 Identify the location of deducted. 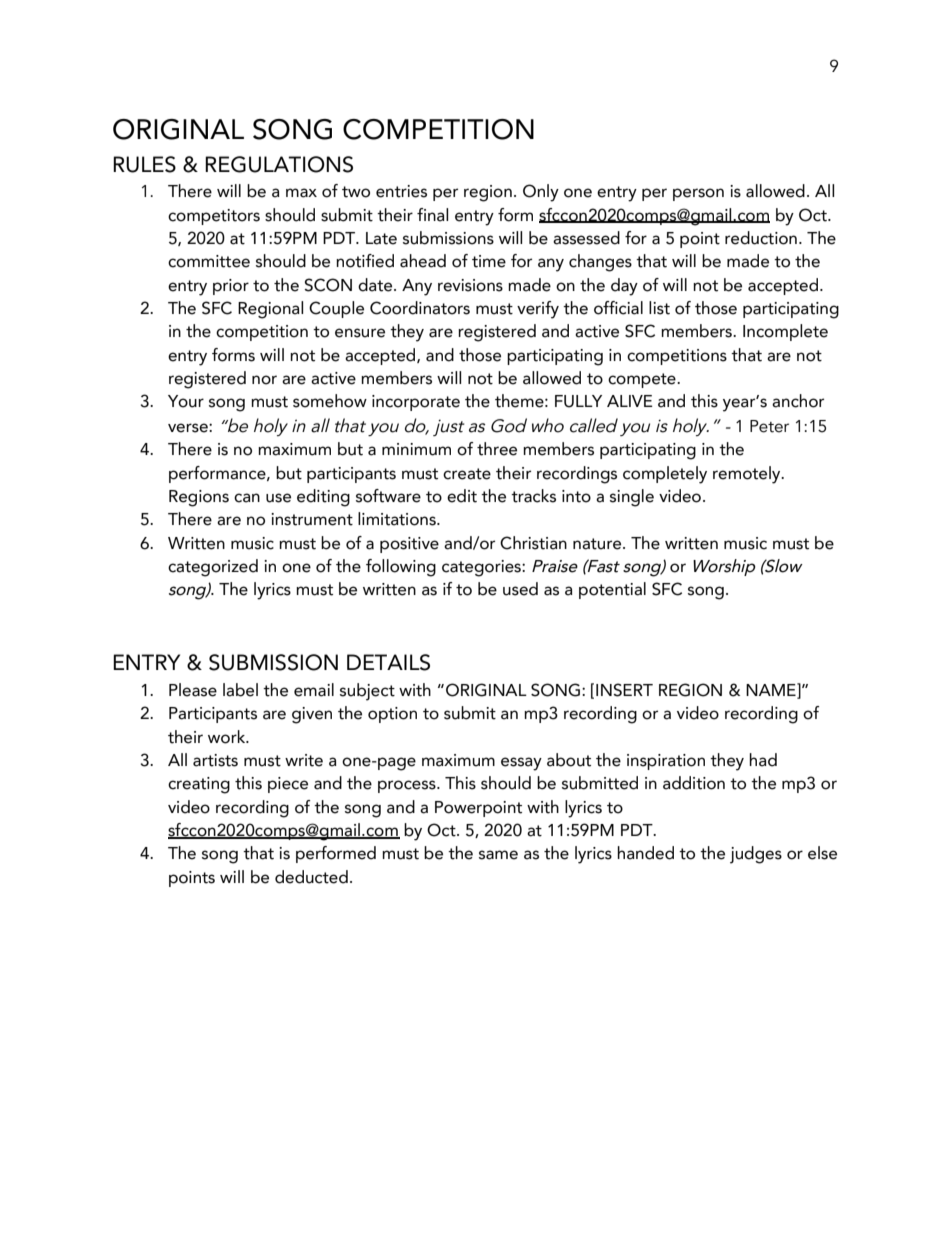
(311, 877).
